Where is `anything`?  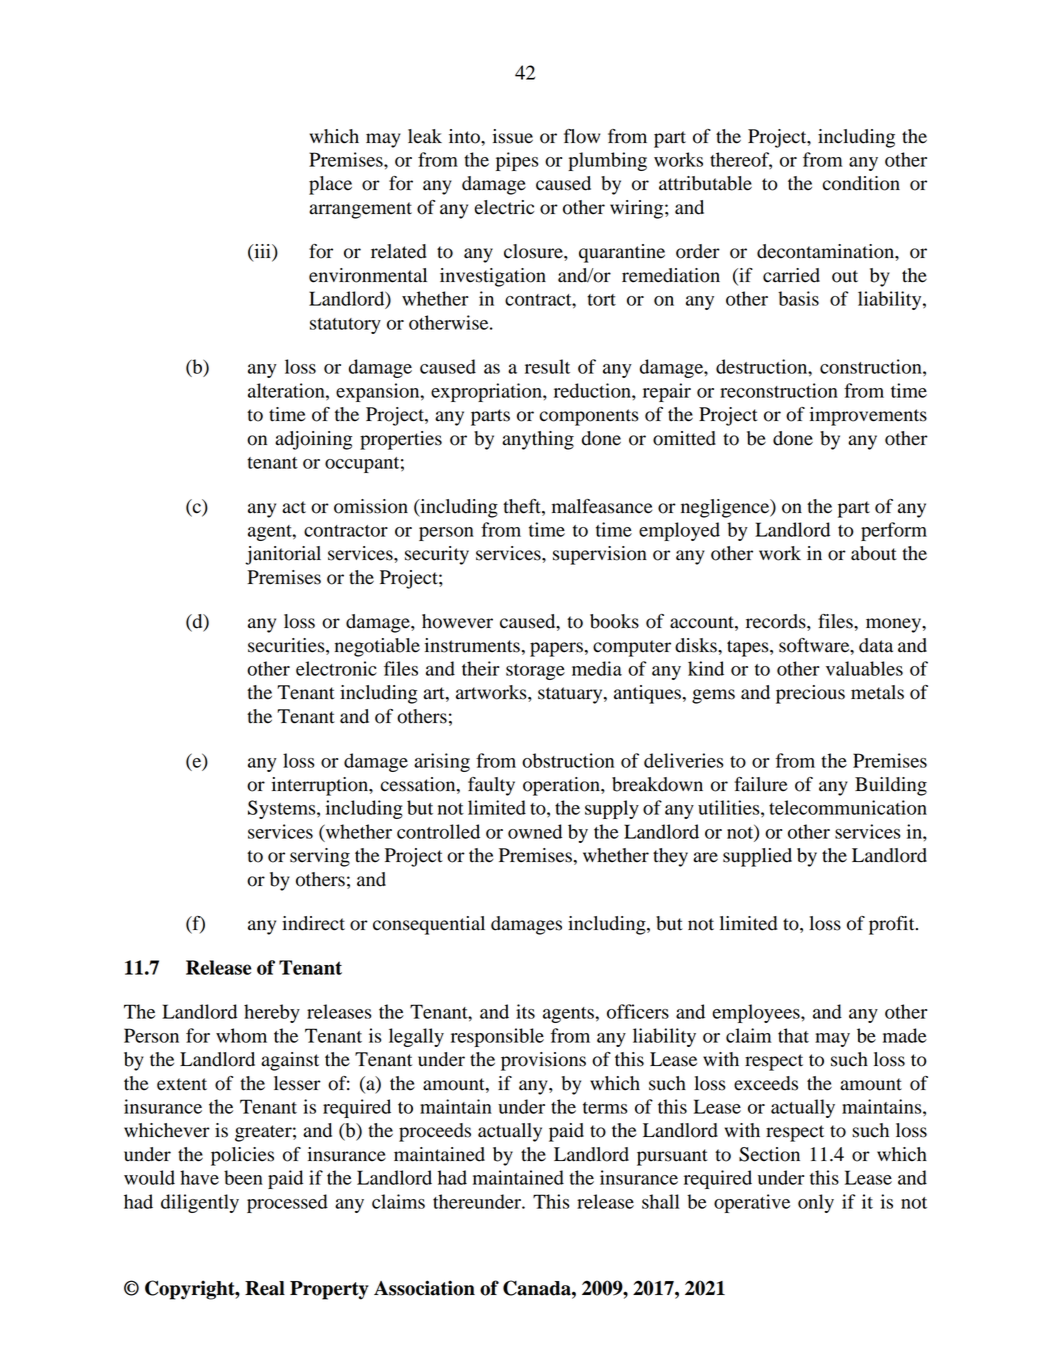
anything is located at coordinates (538, 440).
